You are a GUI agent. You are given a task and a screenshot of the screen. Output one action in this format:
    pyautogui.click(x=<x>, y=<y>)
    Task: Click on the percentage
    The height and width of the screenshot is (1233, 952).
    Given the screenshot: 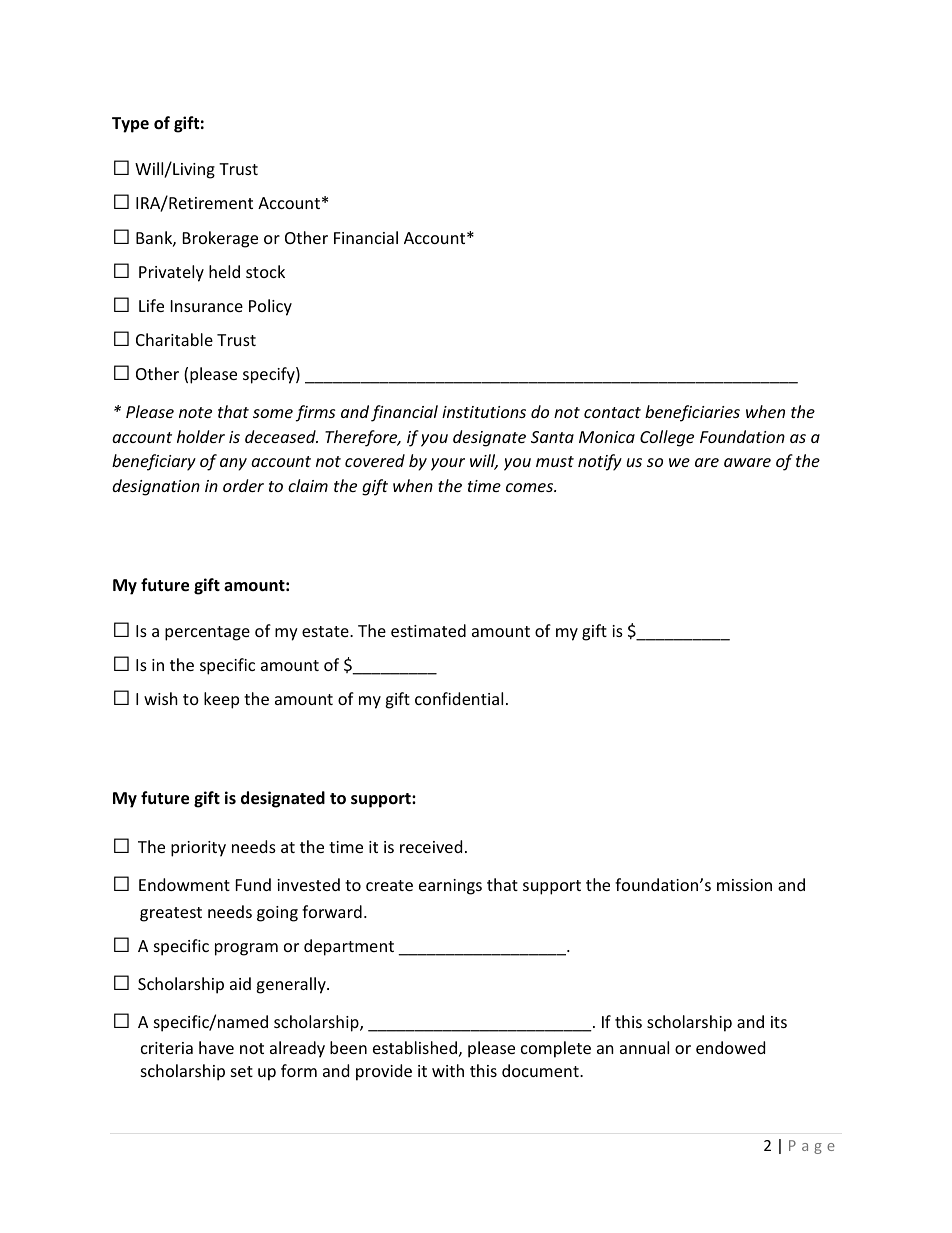 What is the action you would take?
    pyautogui.click(x=207, y=633)
